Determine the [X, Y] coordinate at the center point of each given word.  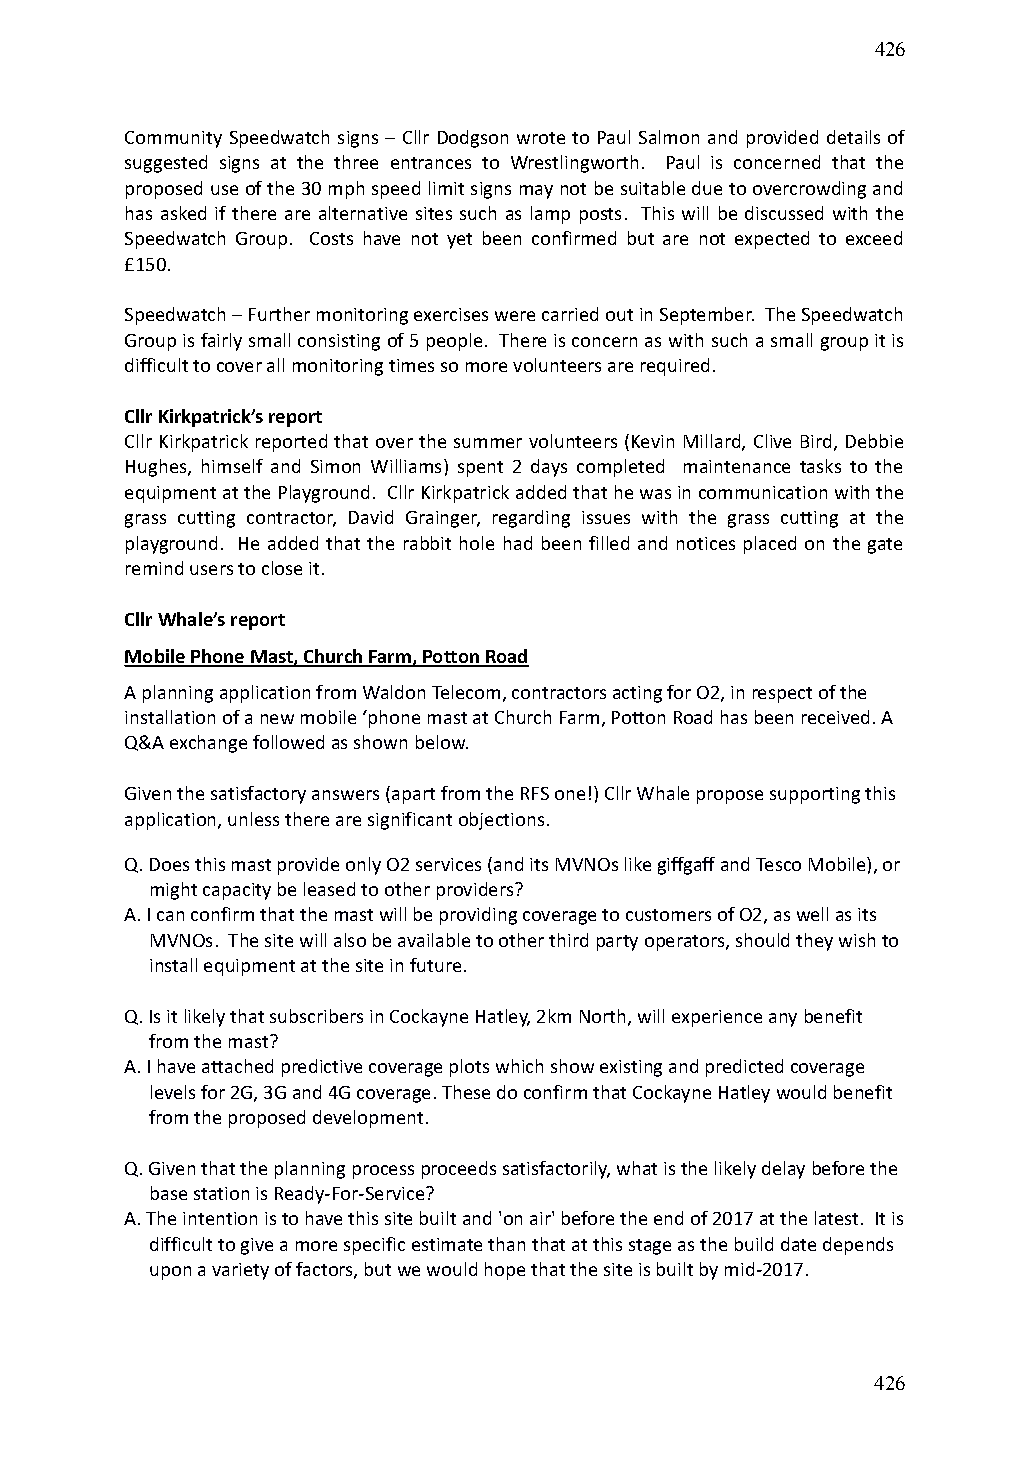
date [798, 1244]
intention [220, 1218]
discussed [784, 213]
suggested [166, 164]
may [536, 192]
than [506, 1244]
